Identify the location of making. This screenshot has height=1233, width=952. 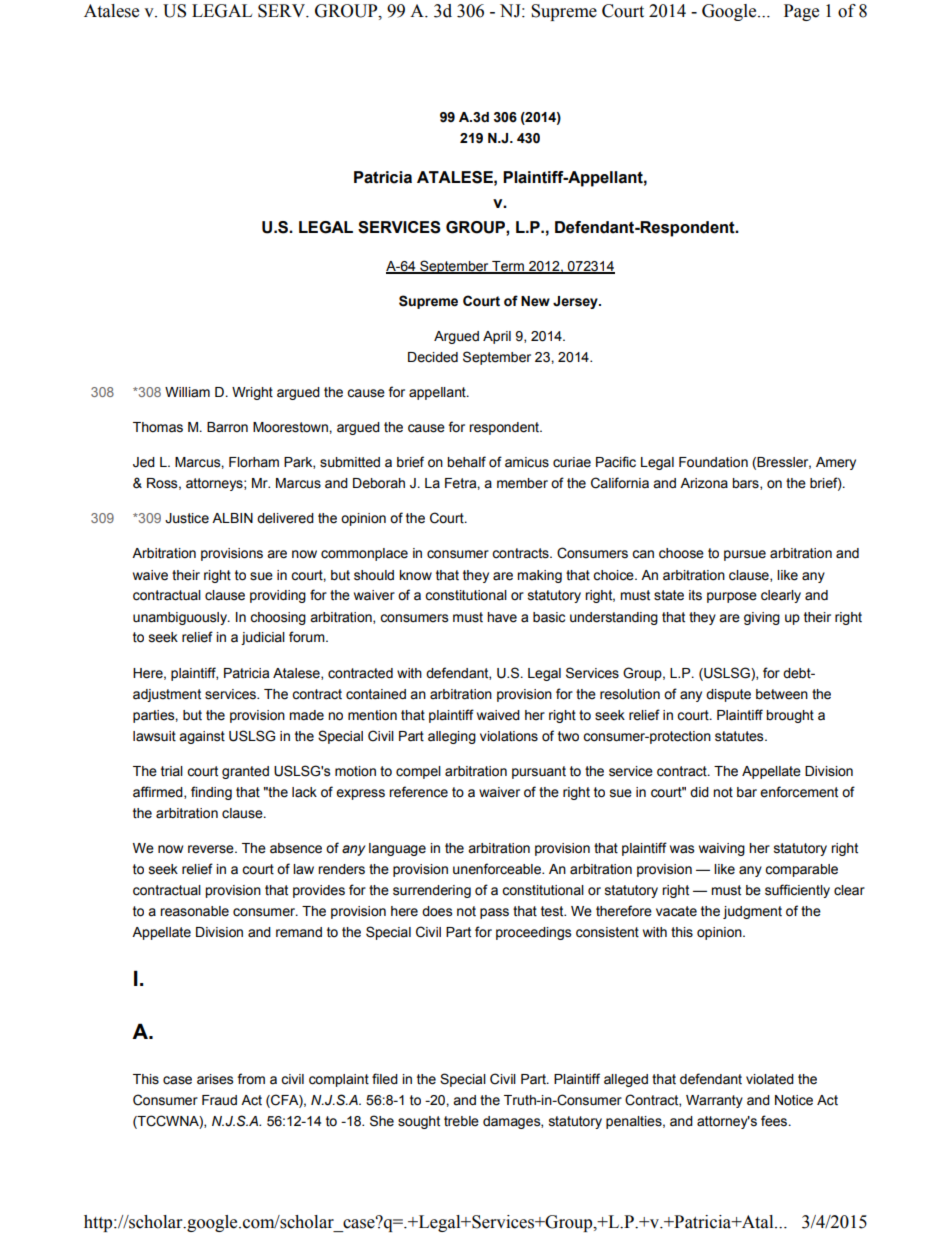
(539, 576).
